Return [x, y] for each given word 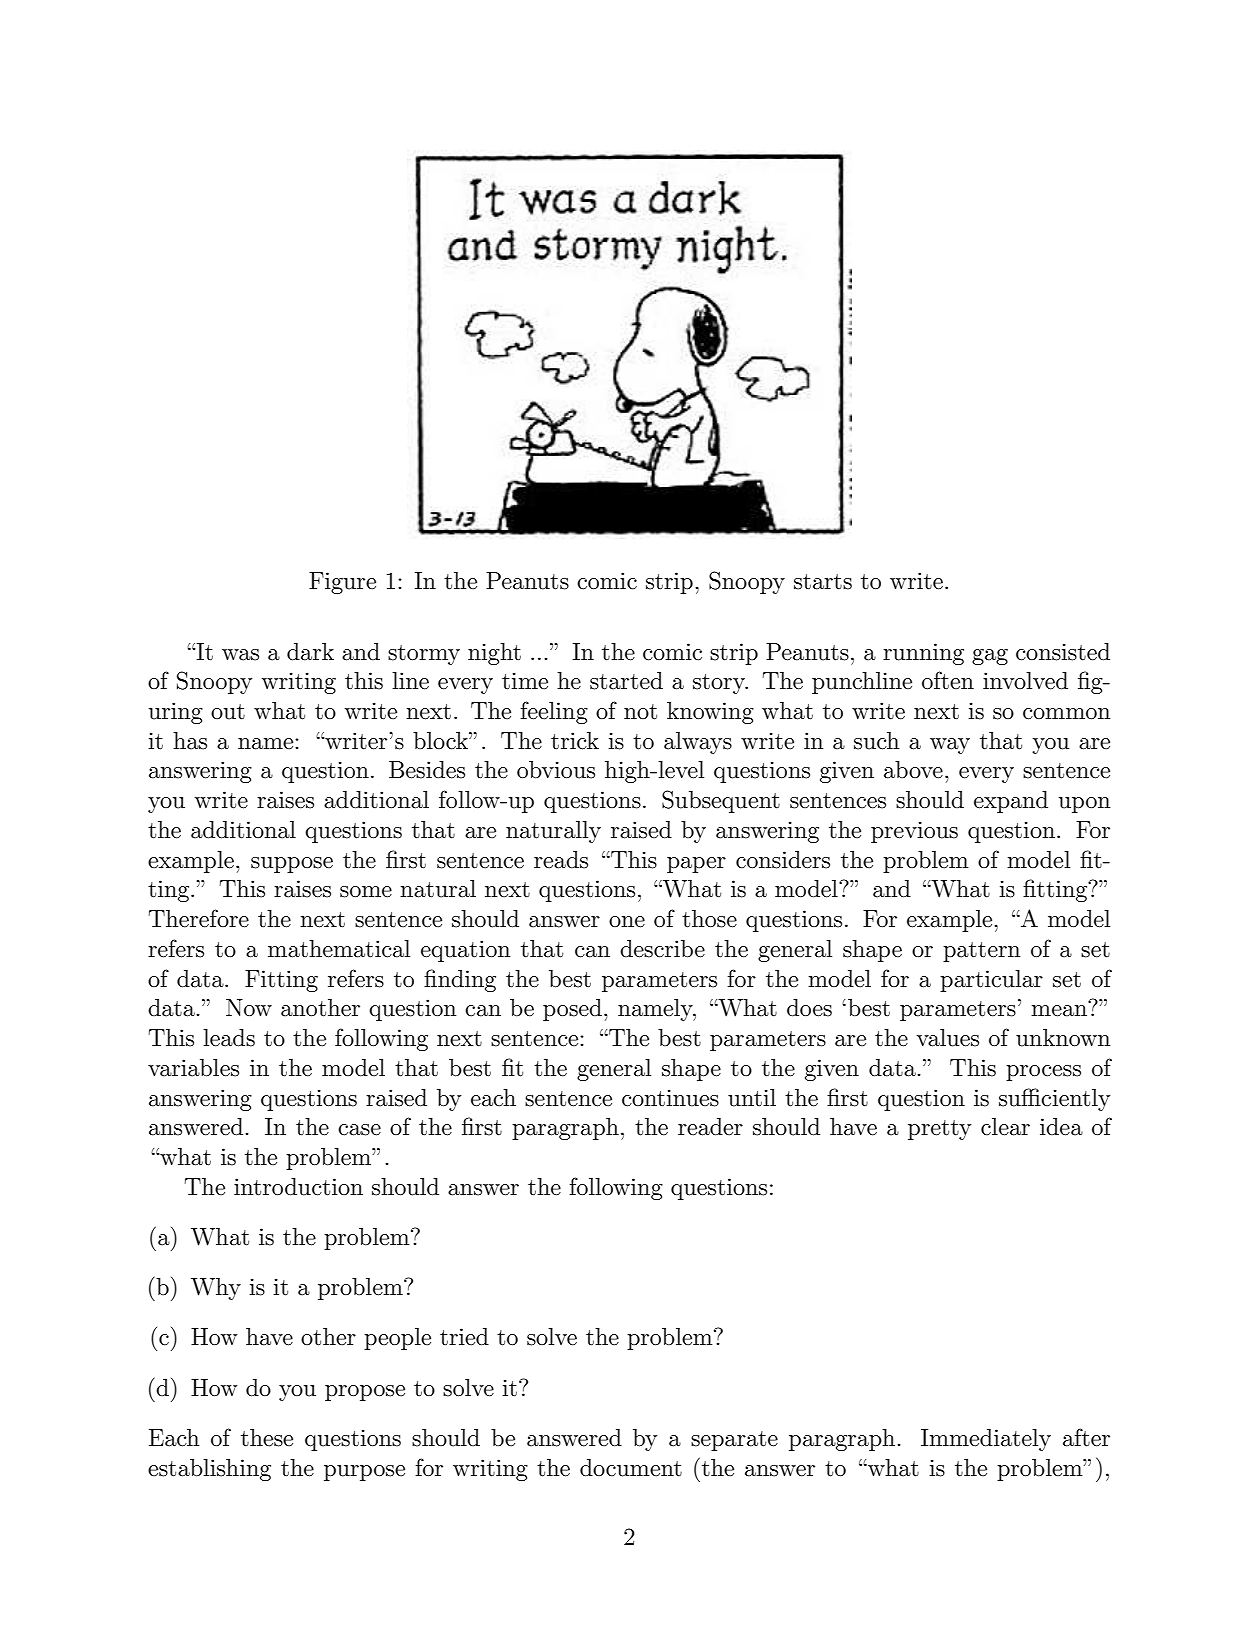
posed [572, 1010]
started [626, 681]
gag [990, 657]
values [948, 1038]
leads [229, 1038]
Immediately [986, 1440]
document [631, 1468]
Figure [342, 583]
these [267, 1438]
